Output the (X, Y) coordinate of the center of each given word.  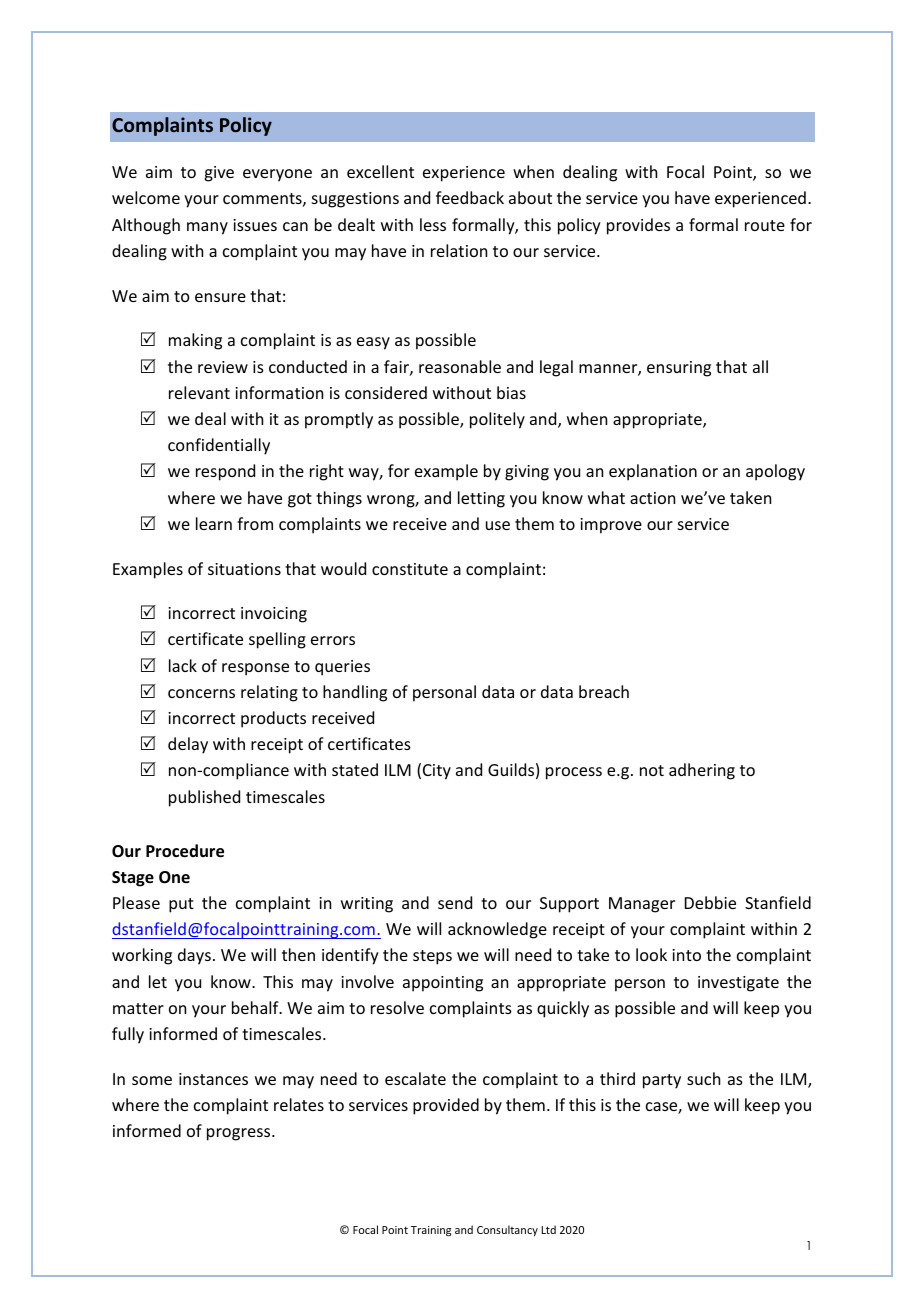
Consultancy (507, 1230)
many (207, 228)
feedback (470, 197)
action (652, 498)
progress (240, 1134)
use (498, 525)
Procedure (185, 851)
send (455, 902)
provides (638, 226)
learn (214, 523)
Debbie (710, 902)
